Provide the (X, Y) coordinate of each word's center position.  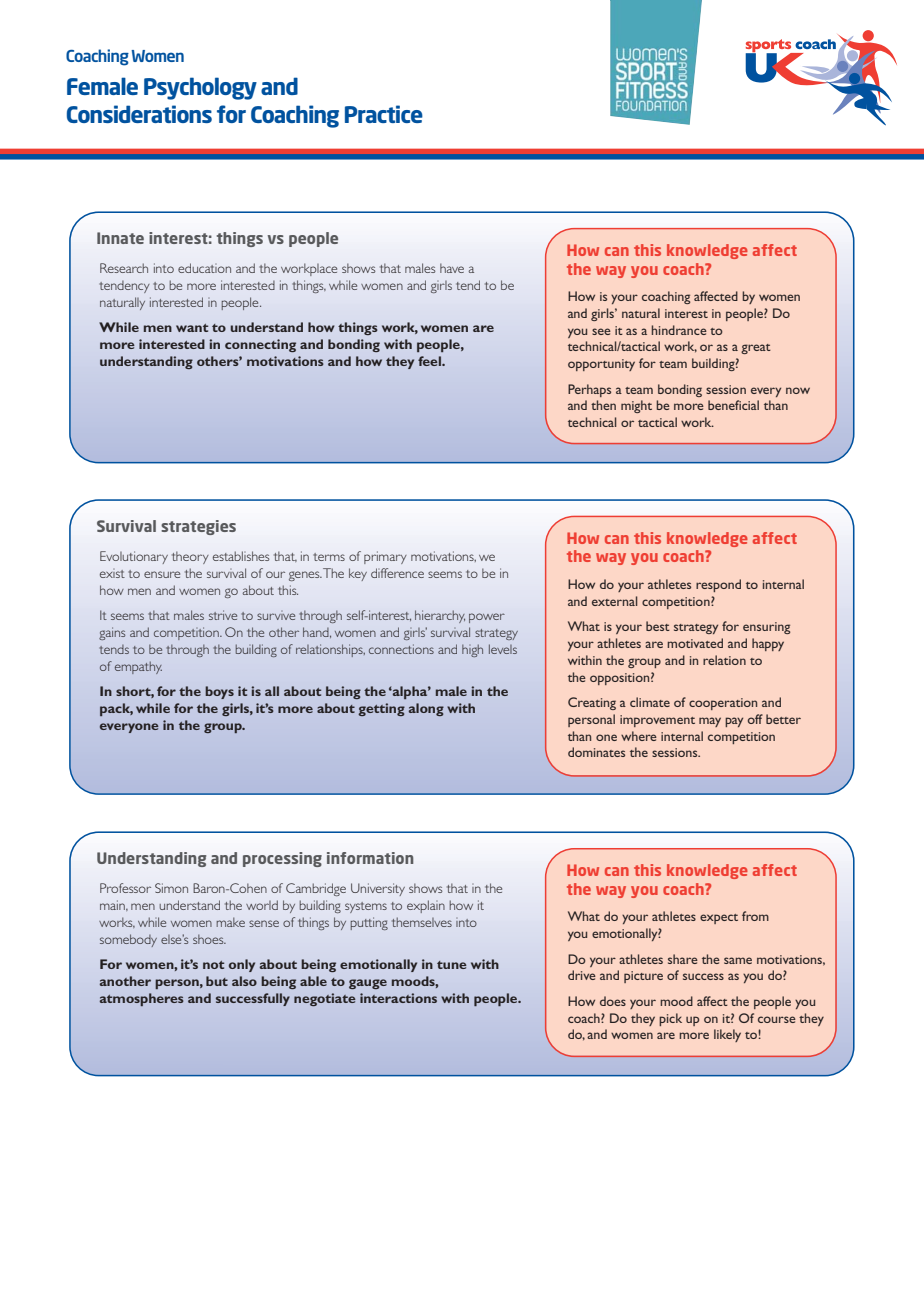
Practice (384, 114)
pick (670, 1019)
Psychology (200, 88)
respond (718, 585)
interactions (398, 998)
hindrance (679, 330)
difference (397, 573)
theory (190, 557)
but (217, 981)
